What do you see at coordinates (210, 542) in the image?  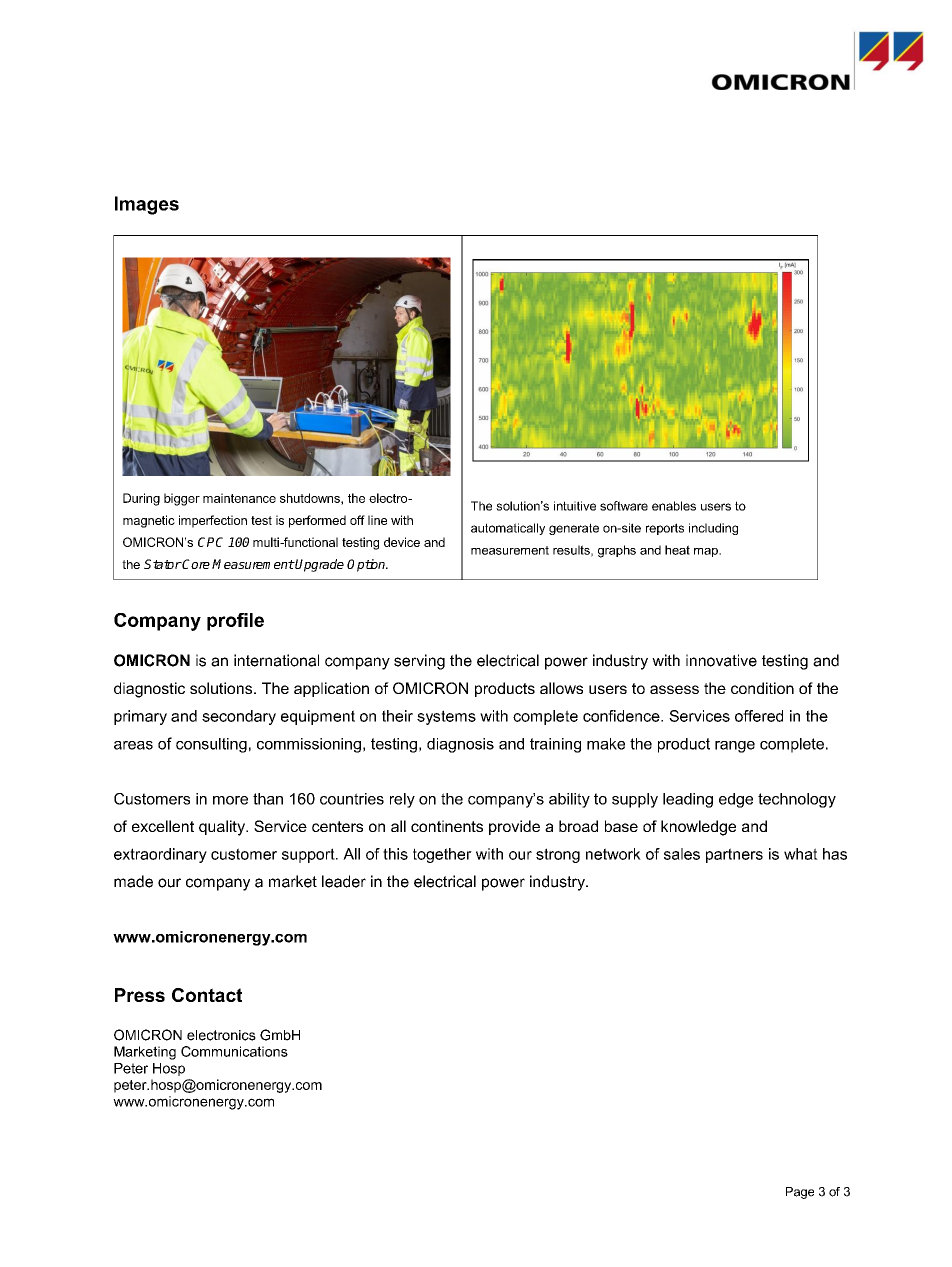 I see `CPC` at bounding box center [210, 542].
